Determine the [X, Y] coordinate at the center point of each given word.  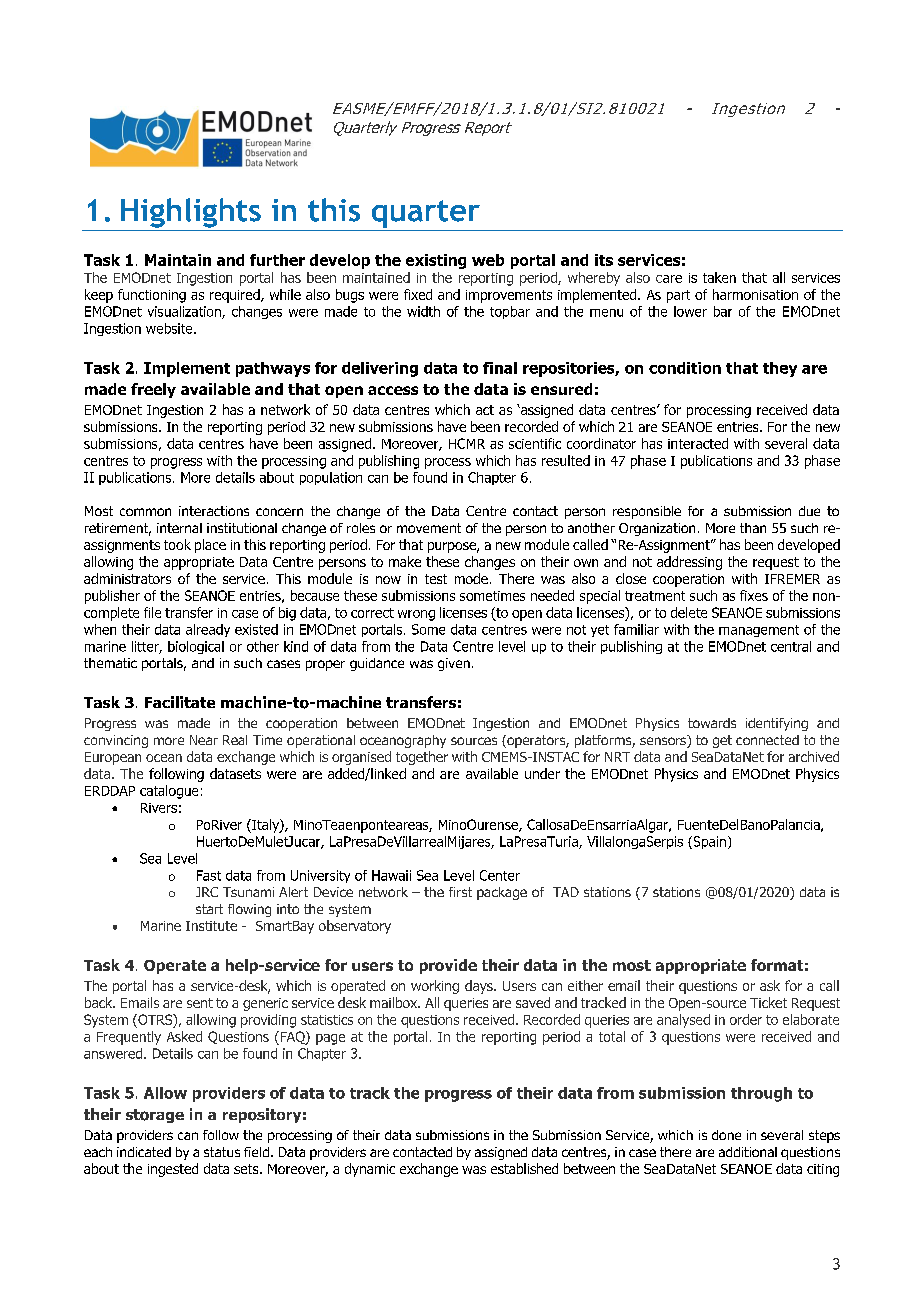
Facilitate [180, 702]
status [222, 1152]
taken [719, 277]
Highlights [191, 213]
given [454, 664]
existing [436, 261]
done [726, 1135]
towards [712, 723]
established [524, 1168]
